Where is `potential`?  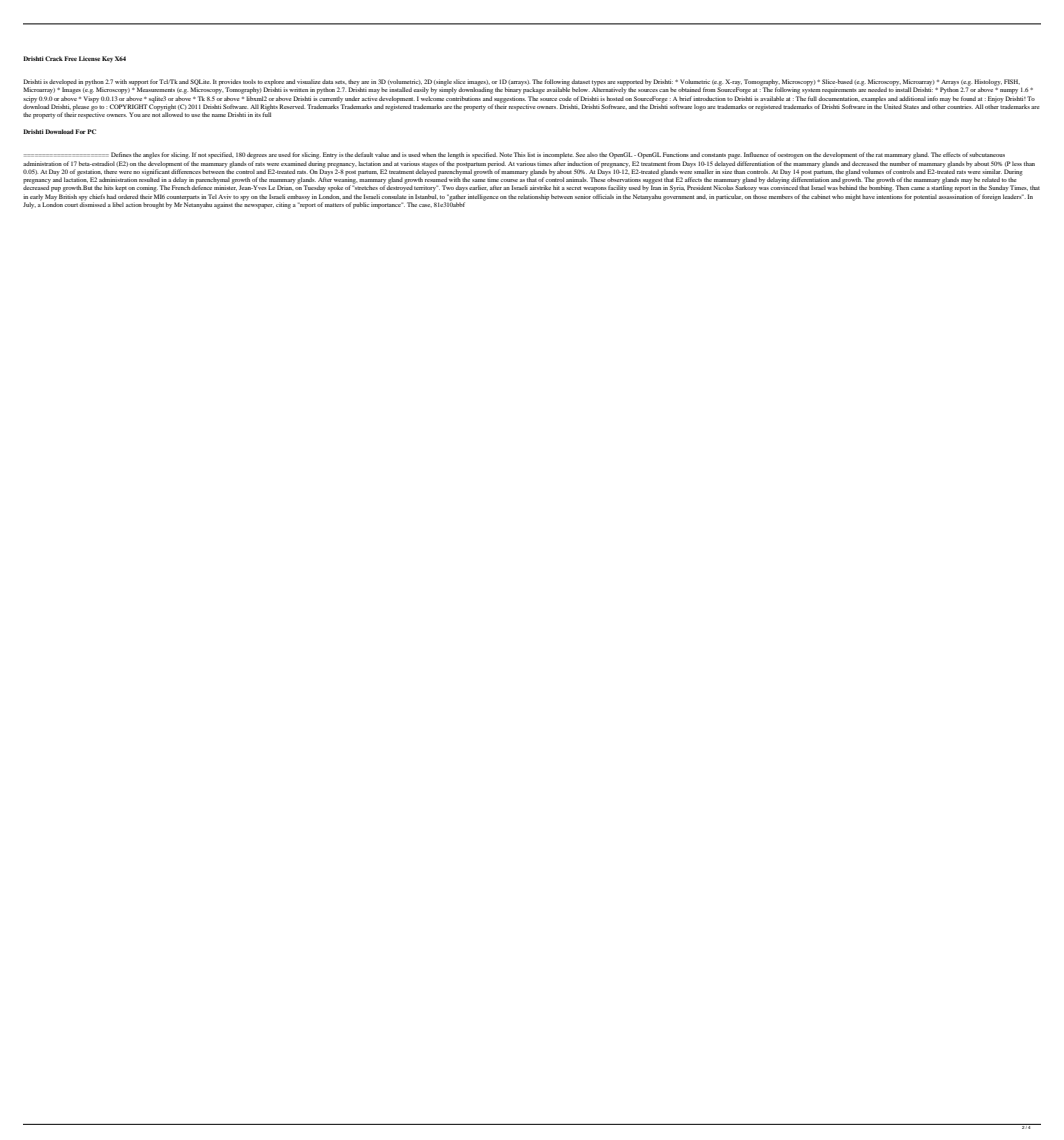
potential is located at coordinates (925, 197).
